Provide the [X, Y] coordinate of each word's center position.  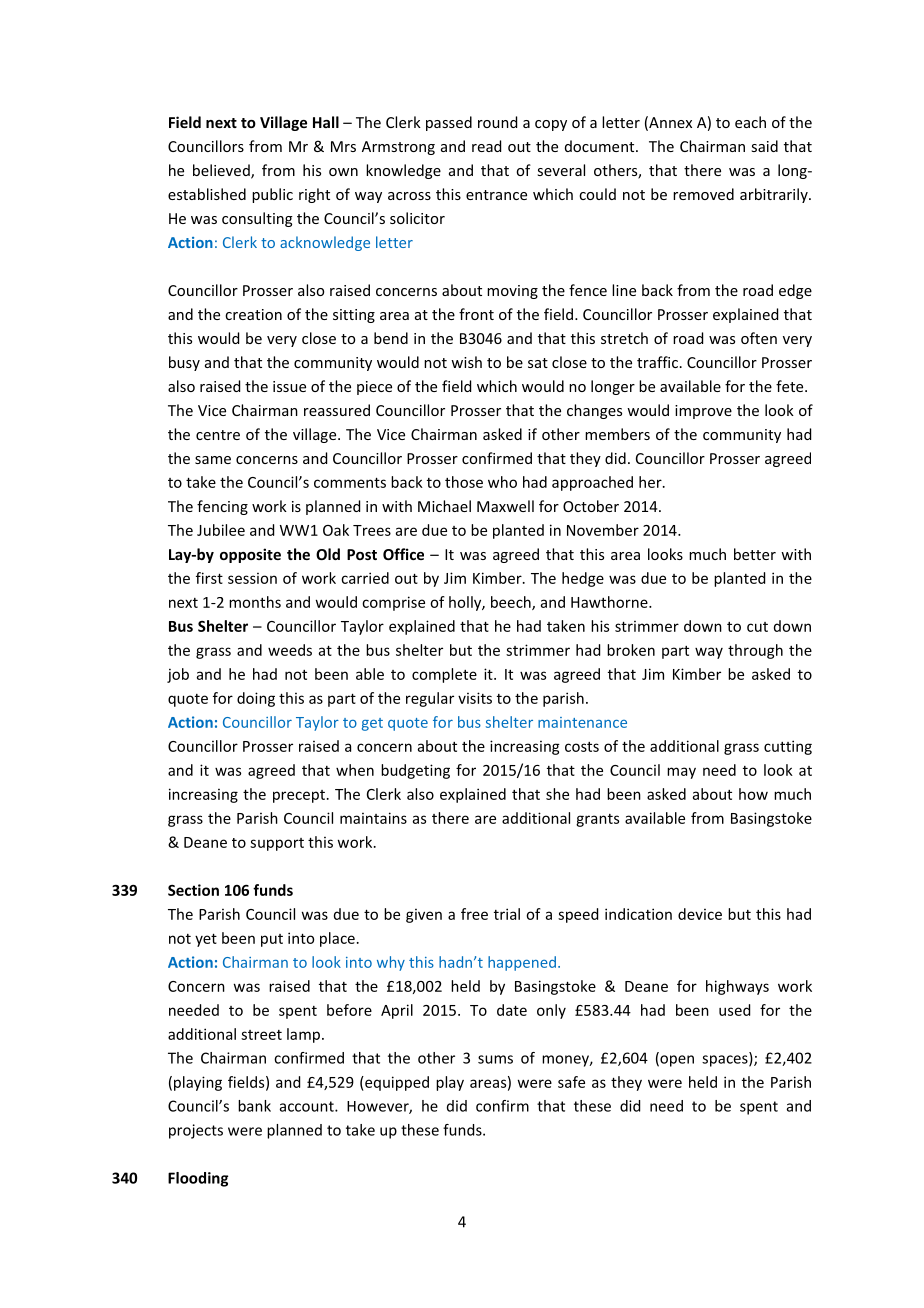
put [272, 940]
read [486, 146]
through [755, 651]
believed [222, 171]
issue [289, 386]
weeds [290, 650]
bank [254, 1106]
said [764, 146]
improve [703, 412]
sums [495, 1059]
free [474, 914]
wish [466, 362]
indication [638, 914]
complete [444, 675]
